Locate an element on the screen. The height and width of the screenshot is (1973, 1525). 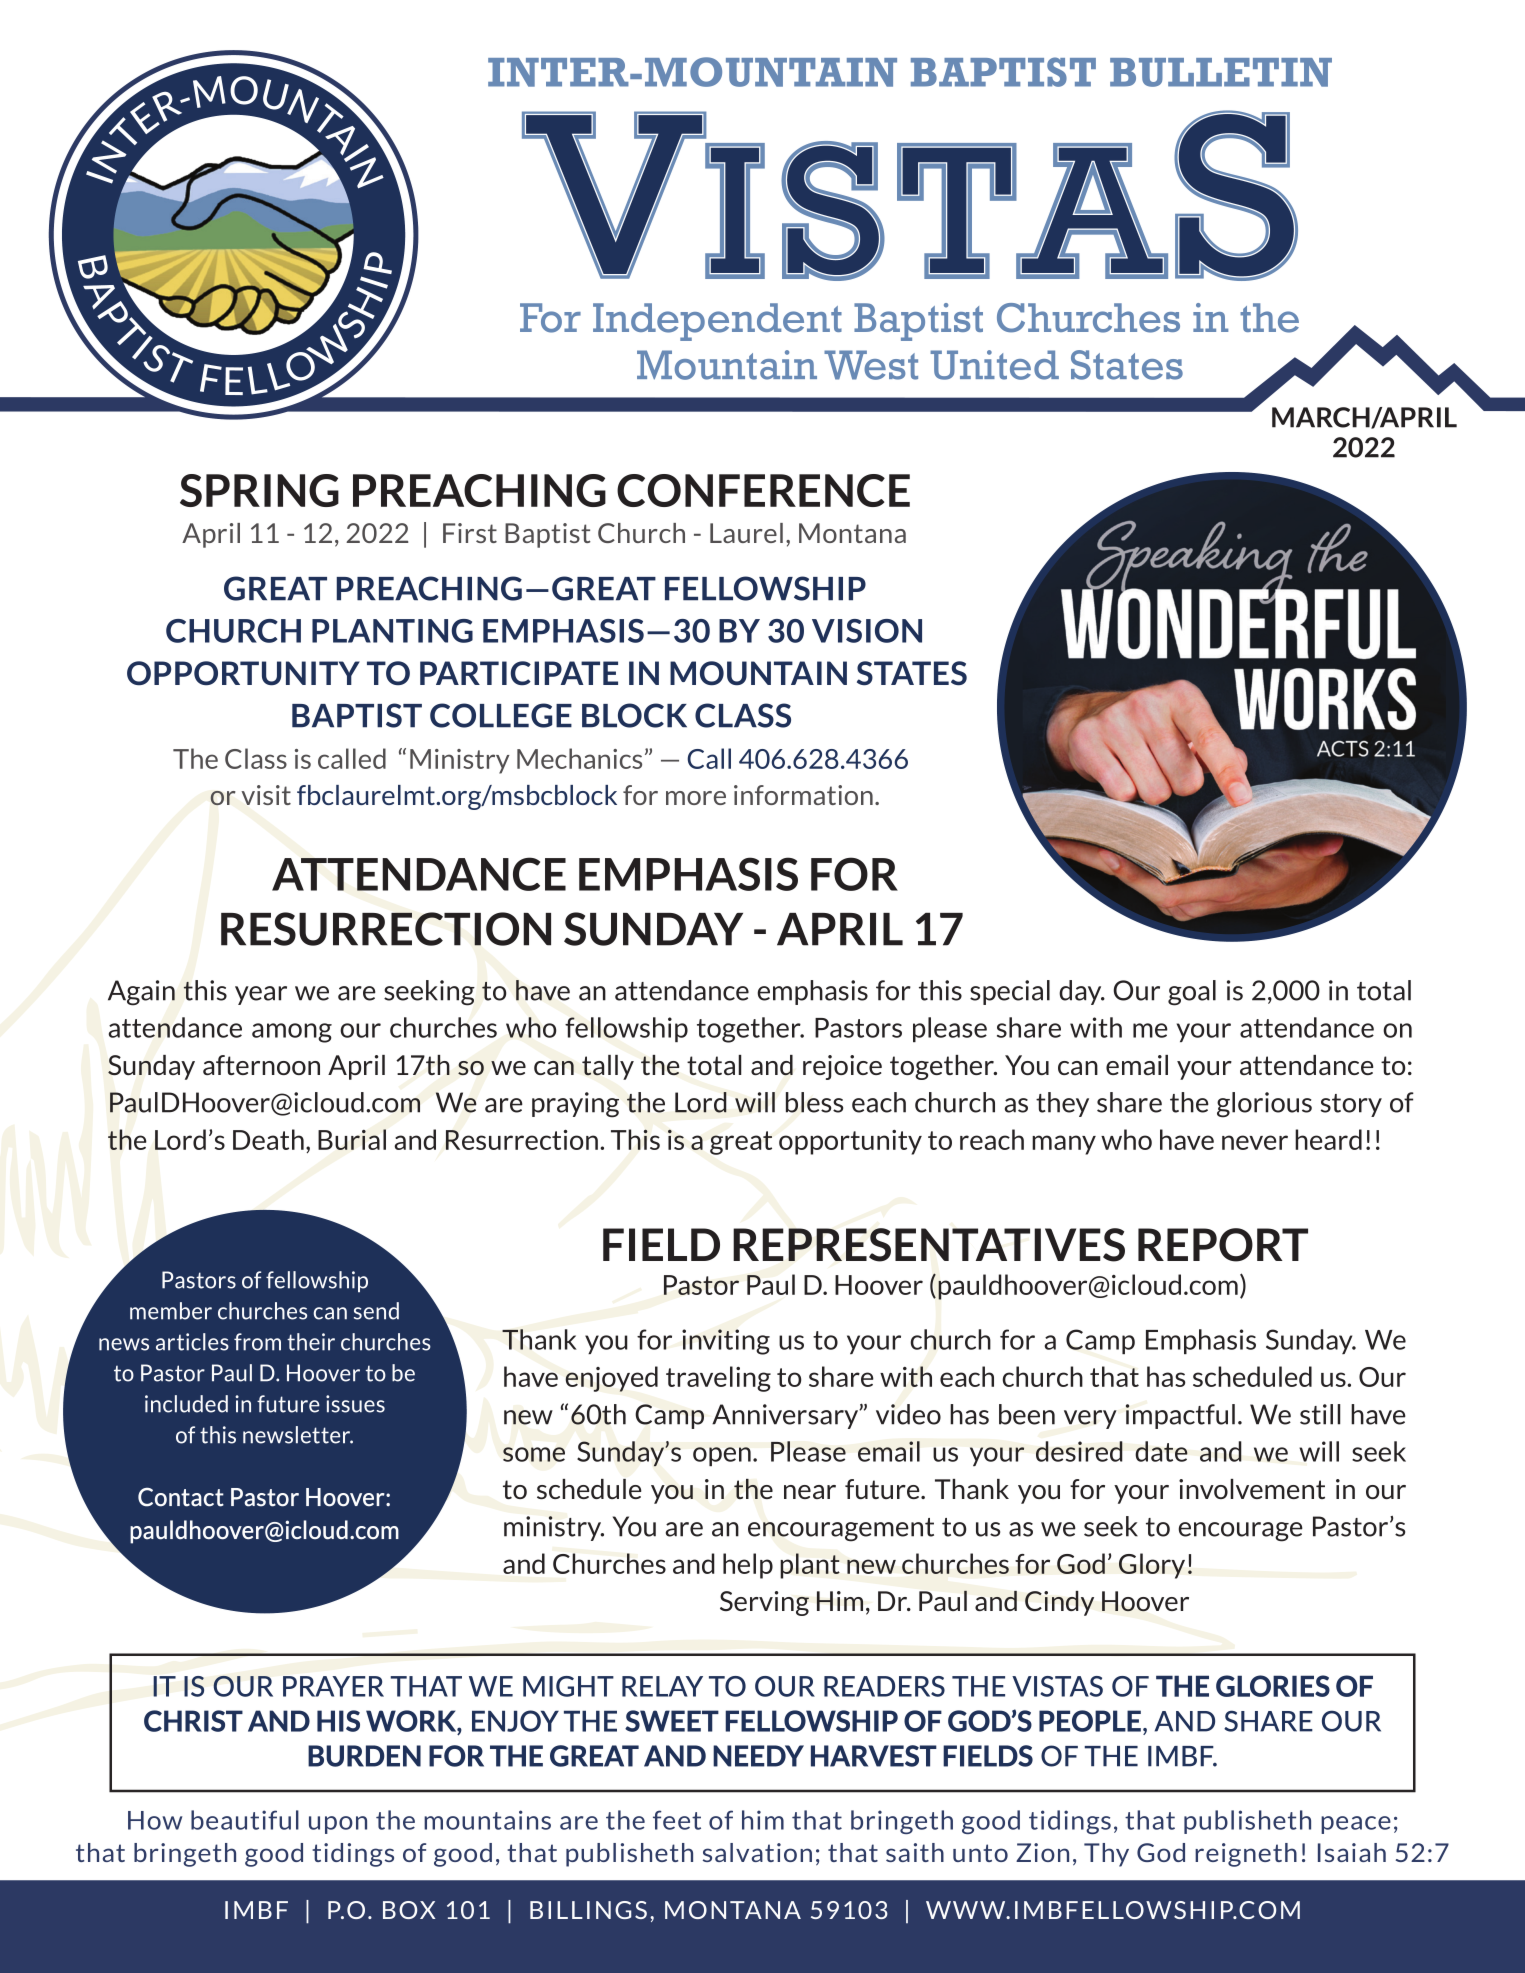
beautiful is located at coordinates (245, 1820).
